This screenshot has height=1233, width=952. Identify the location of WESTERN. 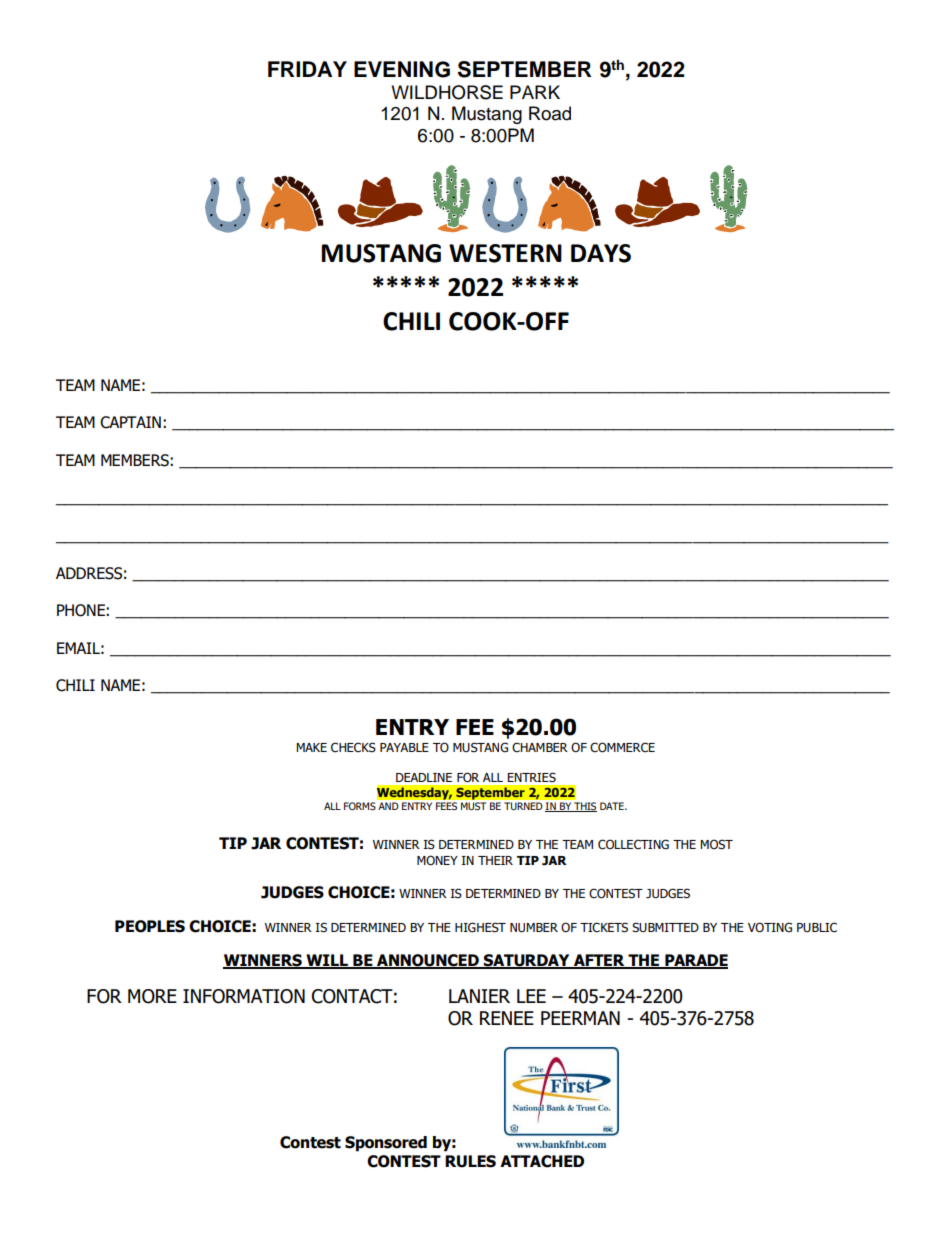
(505, 253).
